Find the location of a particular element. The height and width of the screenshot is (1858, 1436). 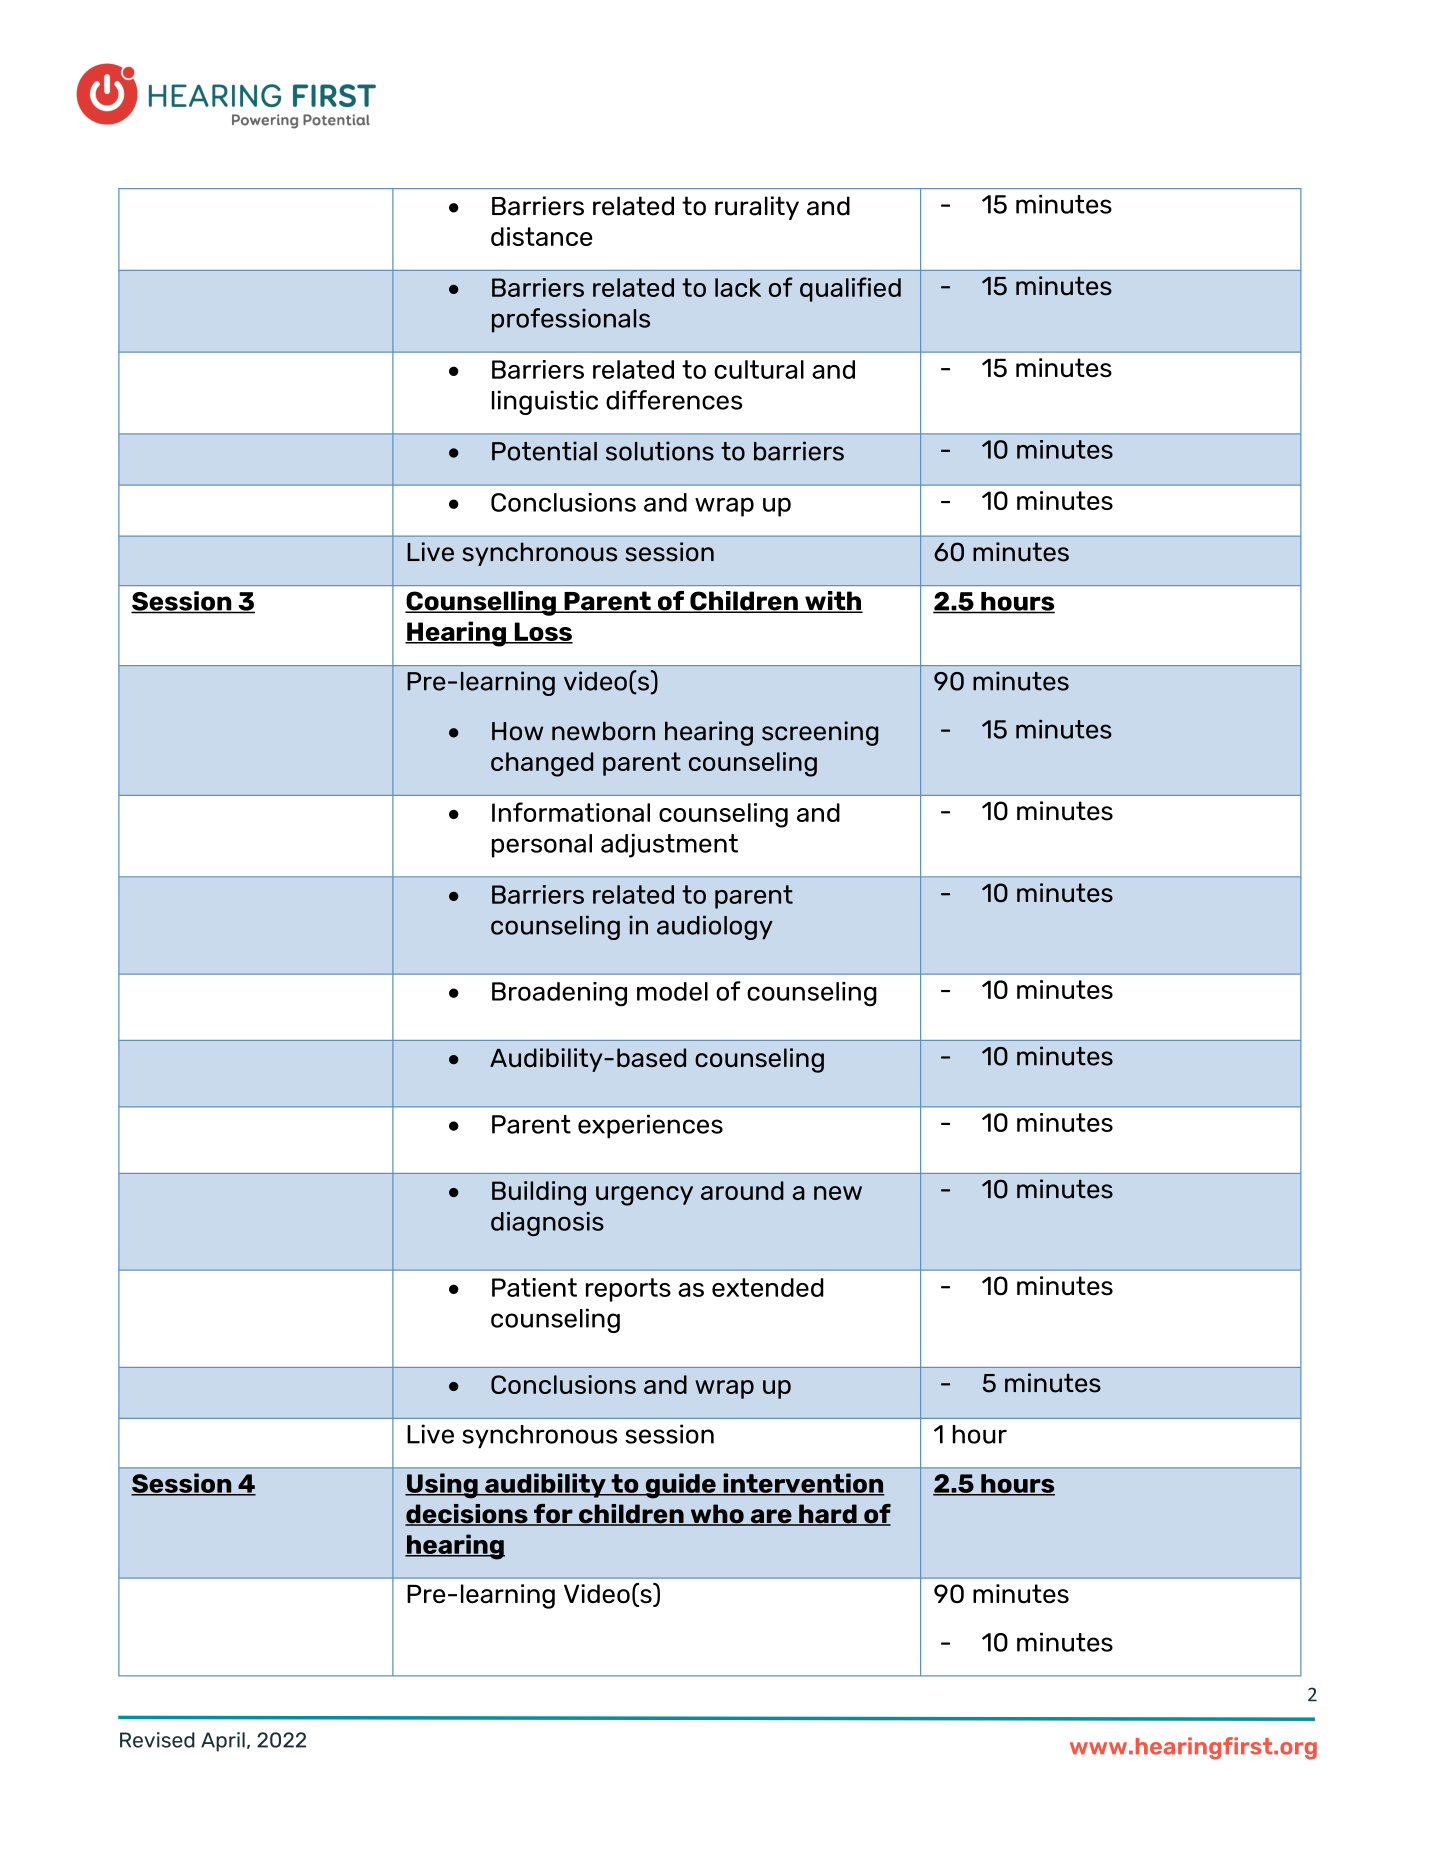

extended is located at coordinates (768, 1287).
